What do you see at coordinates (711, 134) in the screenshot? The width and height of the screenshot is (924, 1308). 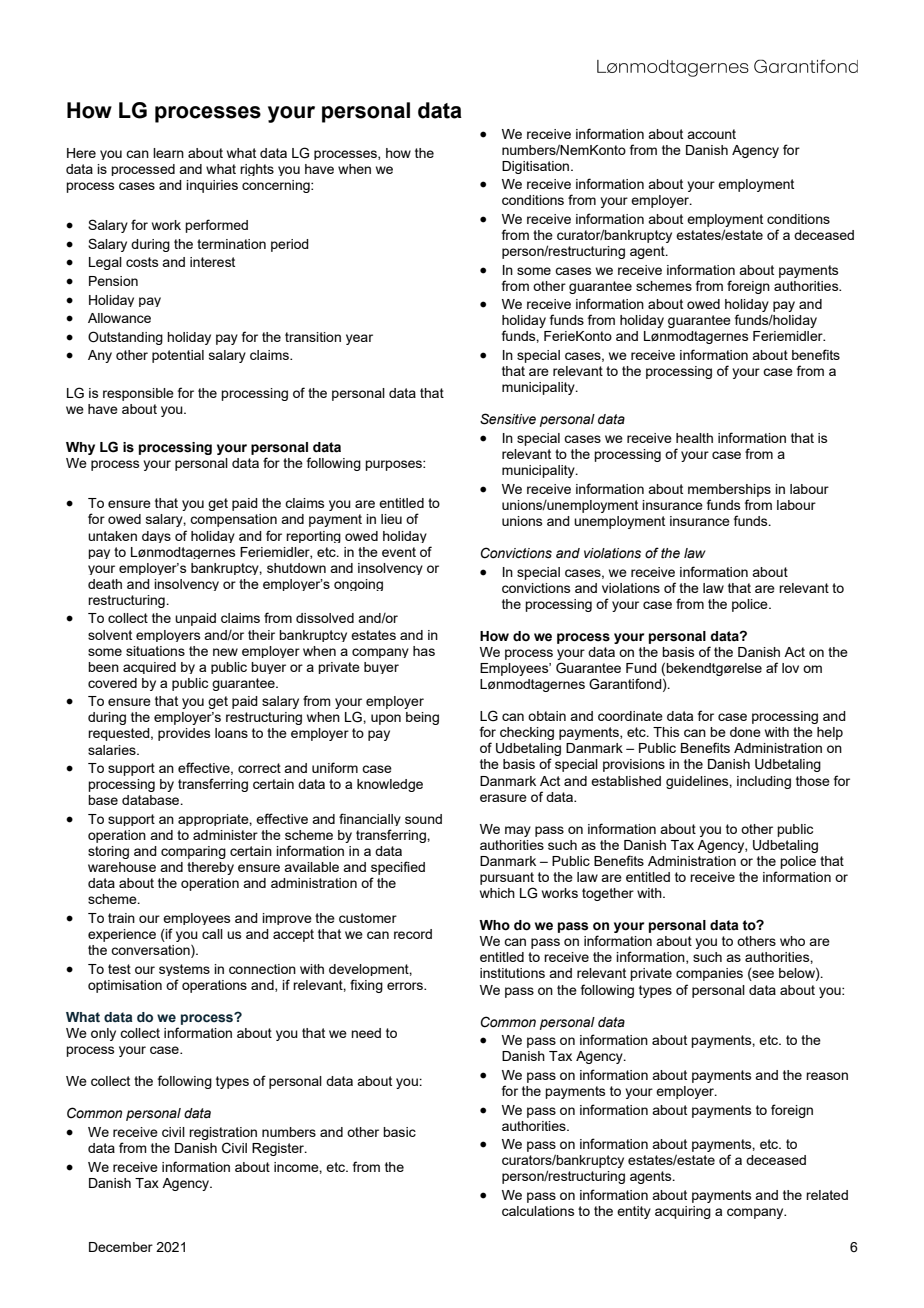 I see `account` at bounding box center [711, 134].
